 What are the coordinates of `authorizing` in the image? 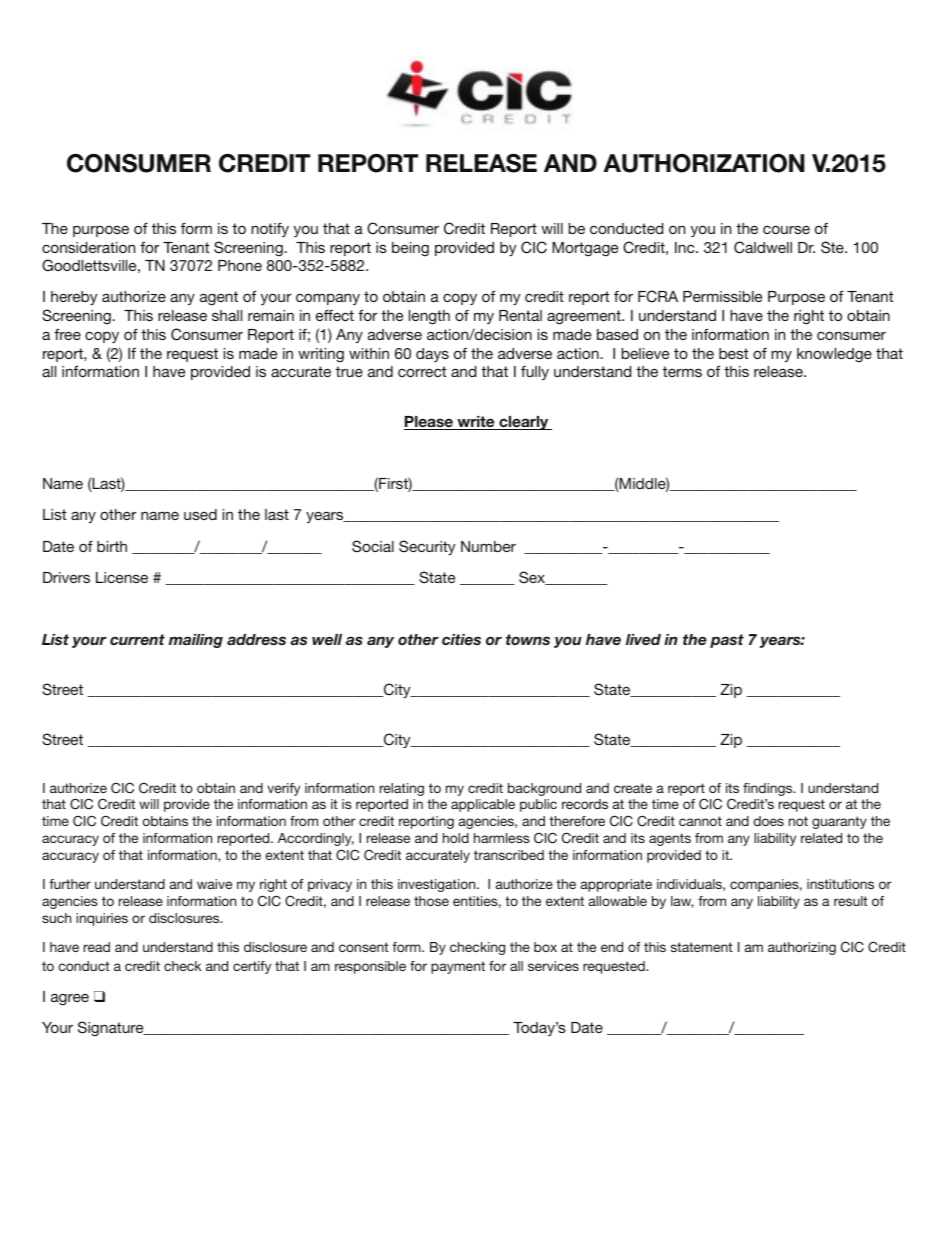 It's located at (802, 948).
